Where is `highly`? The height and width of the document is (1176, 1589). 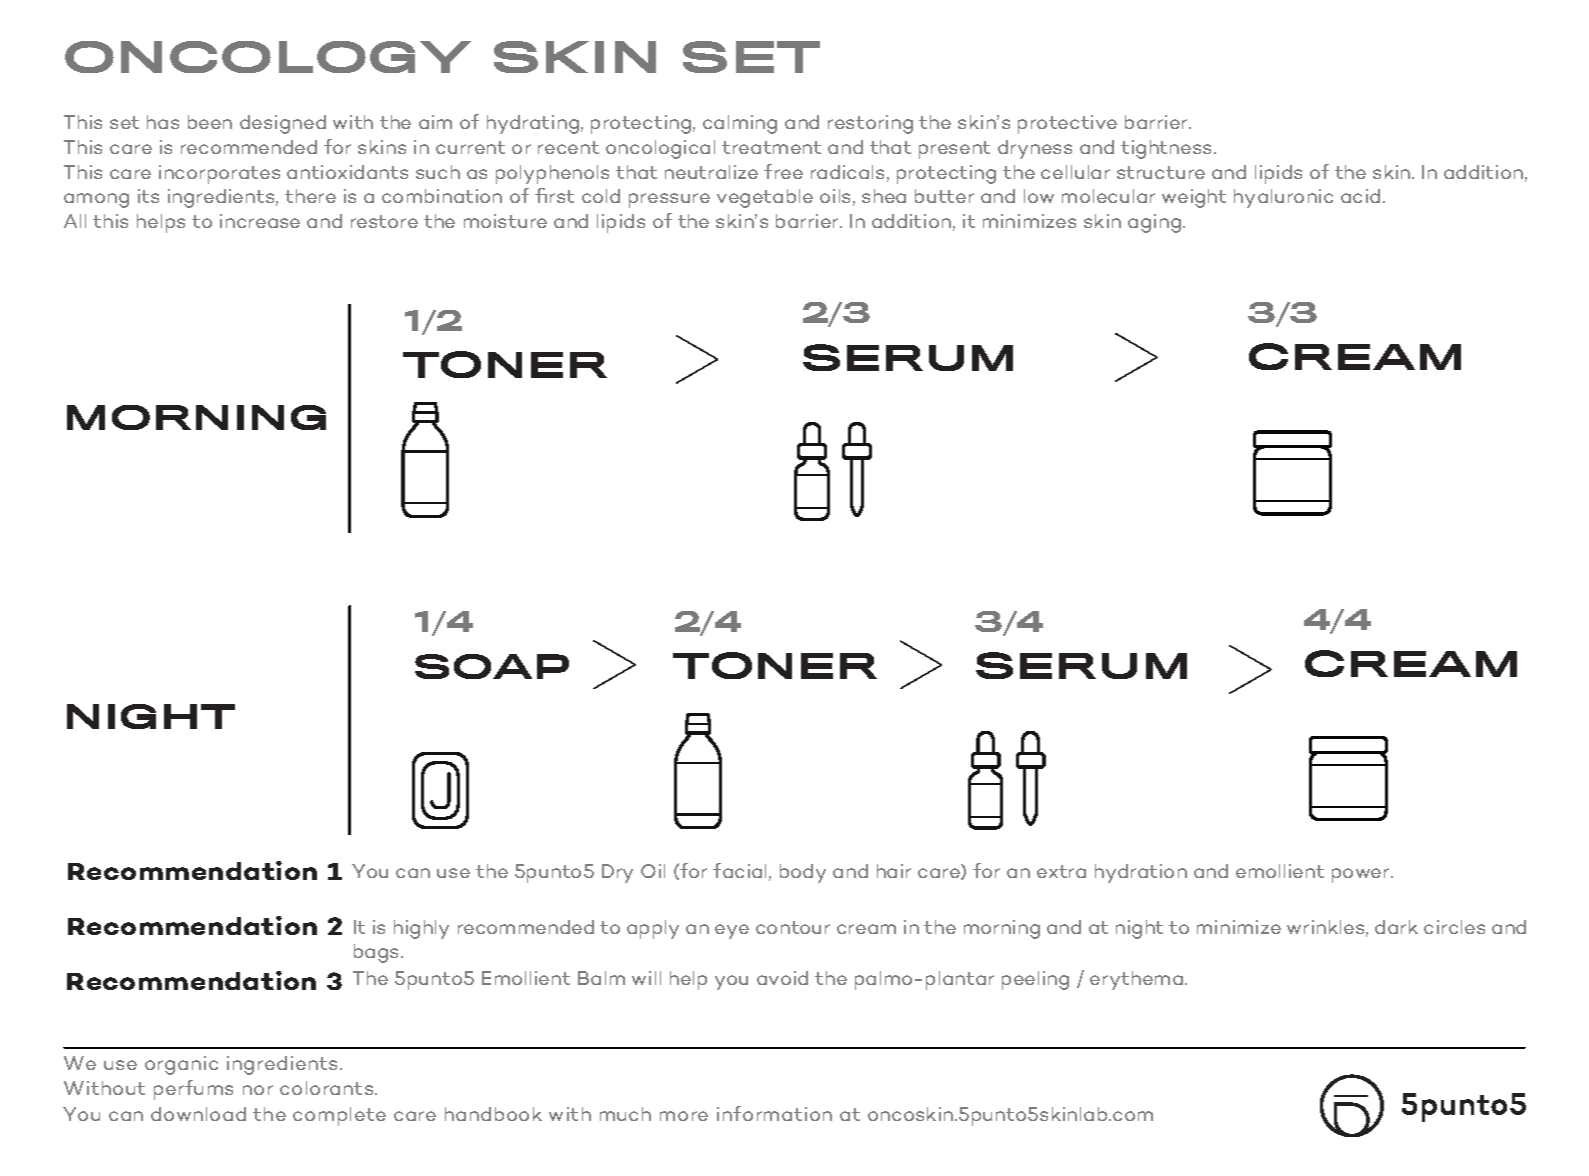
highly is located at coordinates (421, 929).
